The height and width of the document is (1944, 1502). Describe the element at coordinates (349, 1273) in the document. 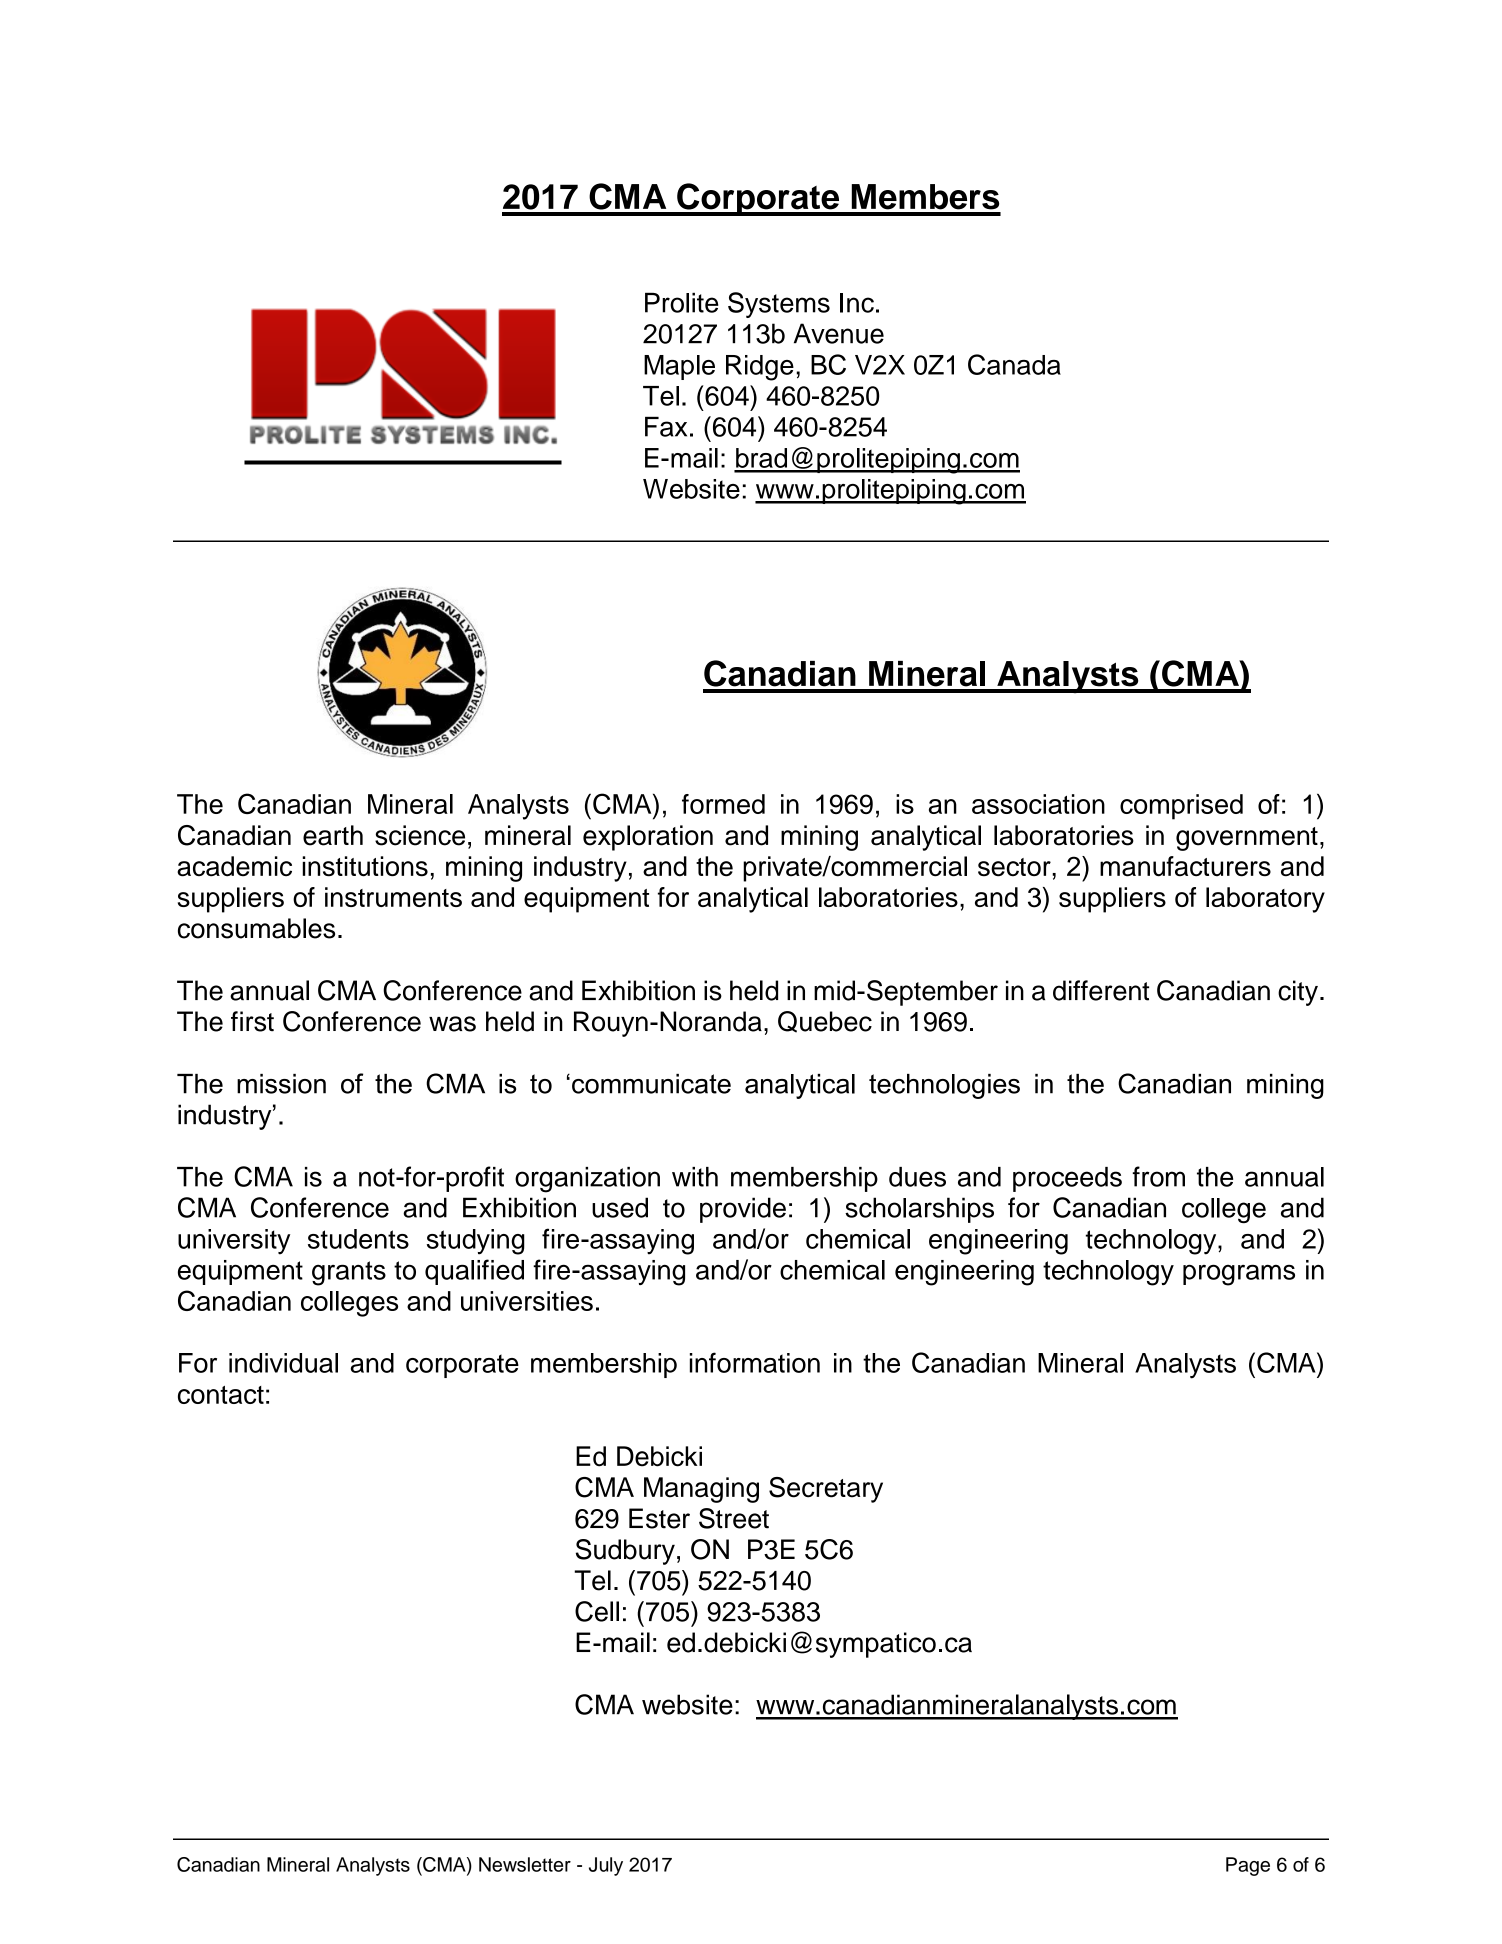

I see `grants` at that location.
